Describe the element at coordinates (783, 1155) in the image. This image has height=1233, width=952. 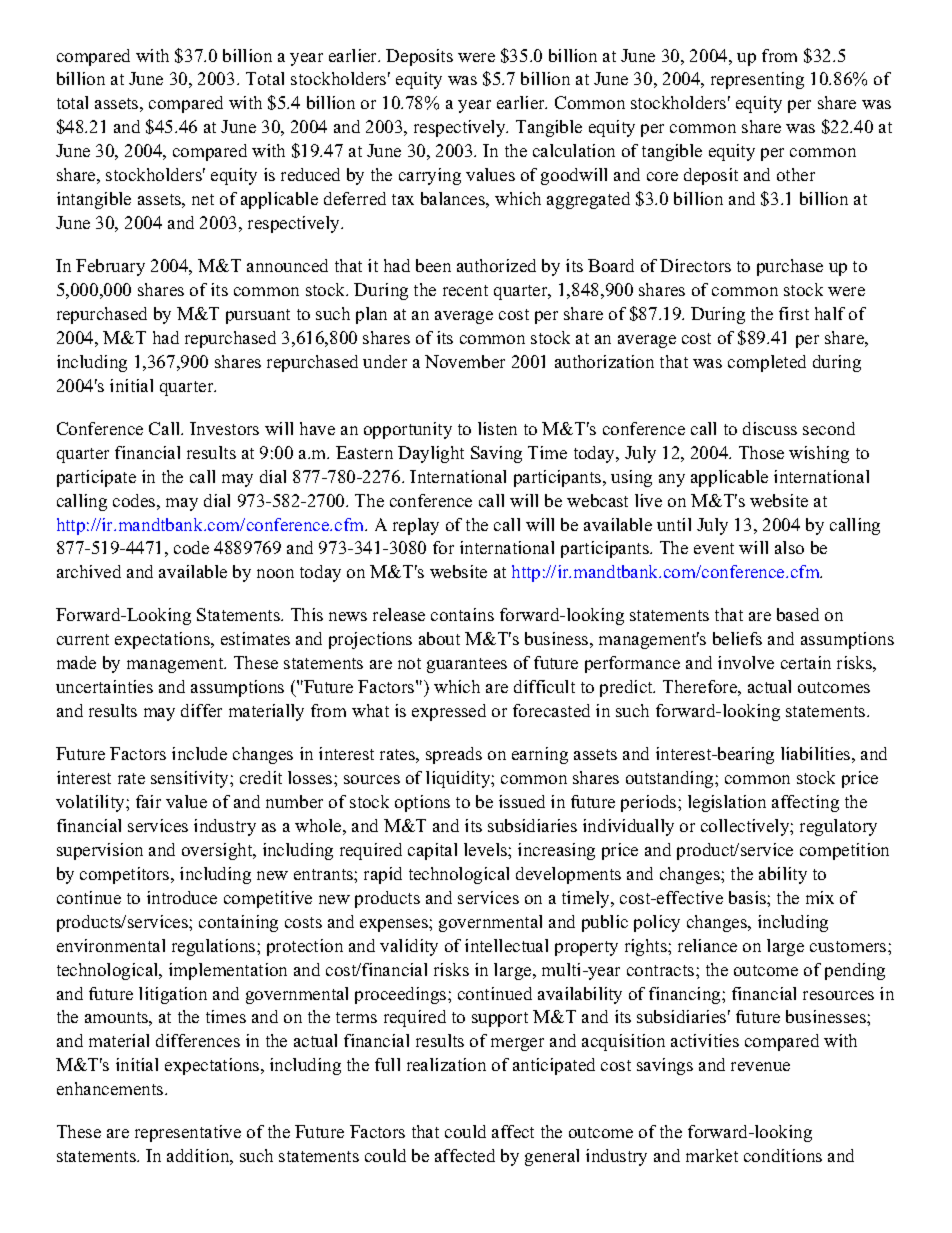
I see `conditions` at that location.
